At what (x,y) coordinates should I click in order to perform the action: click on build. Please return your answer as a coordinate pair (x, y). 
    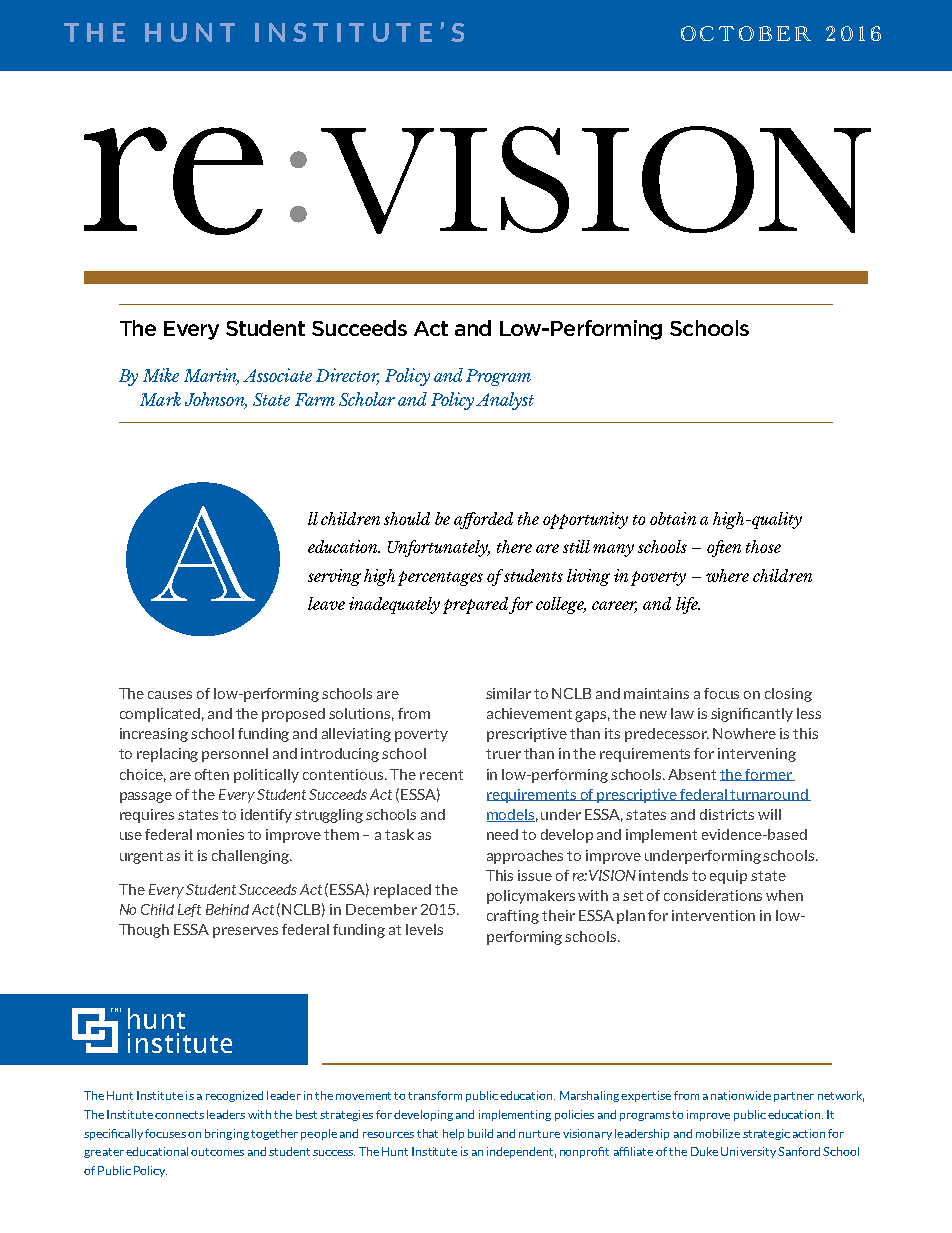
    Looking at the image, I should click on (480, 1133).
